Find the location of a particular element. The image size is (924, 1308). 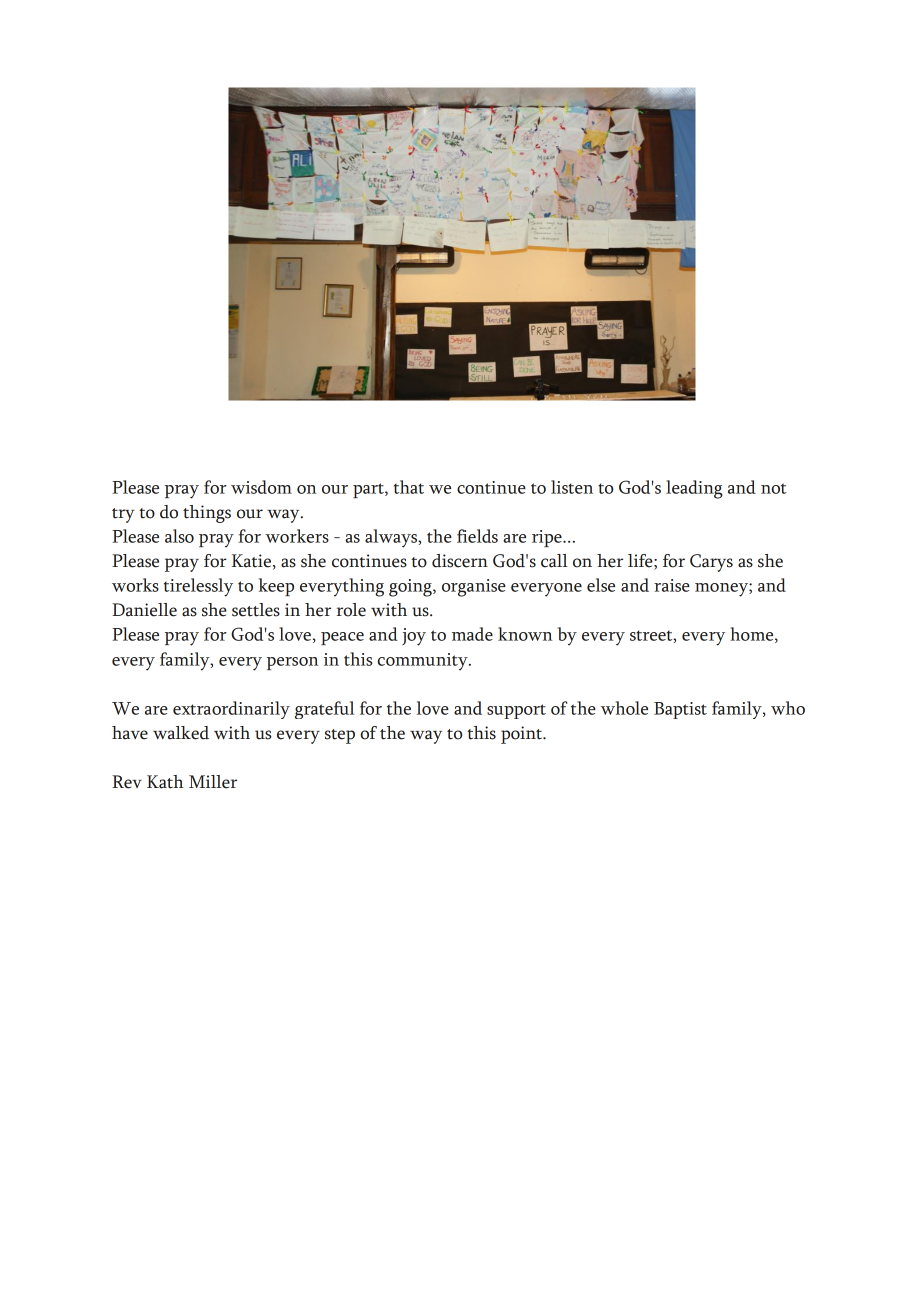

raise is located at coordinates (672, 585).
